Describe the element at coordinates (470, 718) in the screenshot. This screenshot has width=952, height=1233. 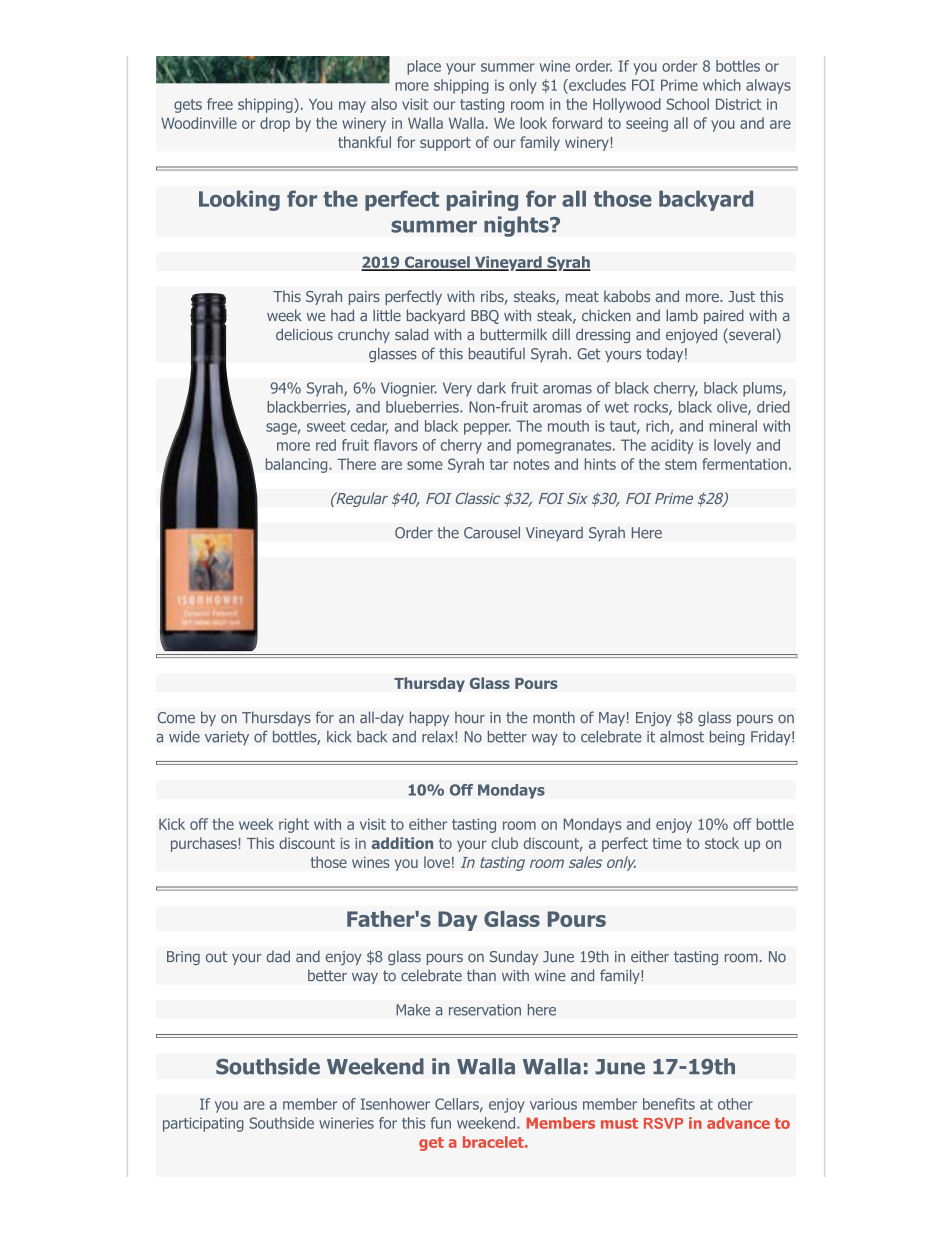
I see `hour` at that location.
